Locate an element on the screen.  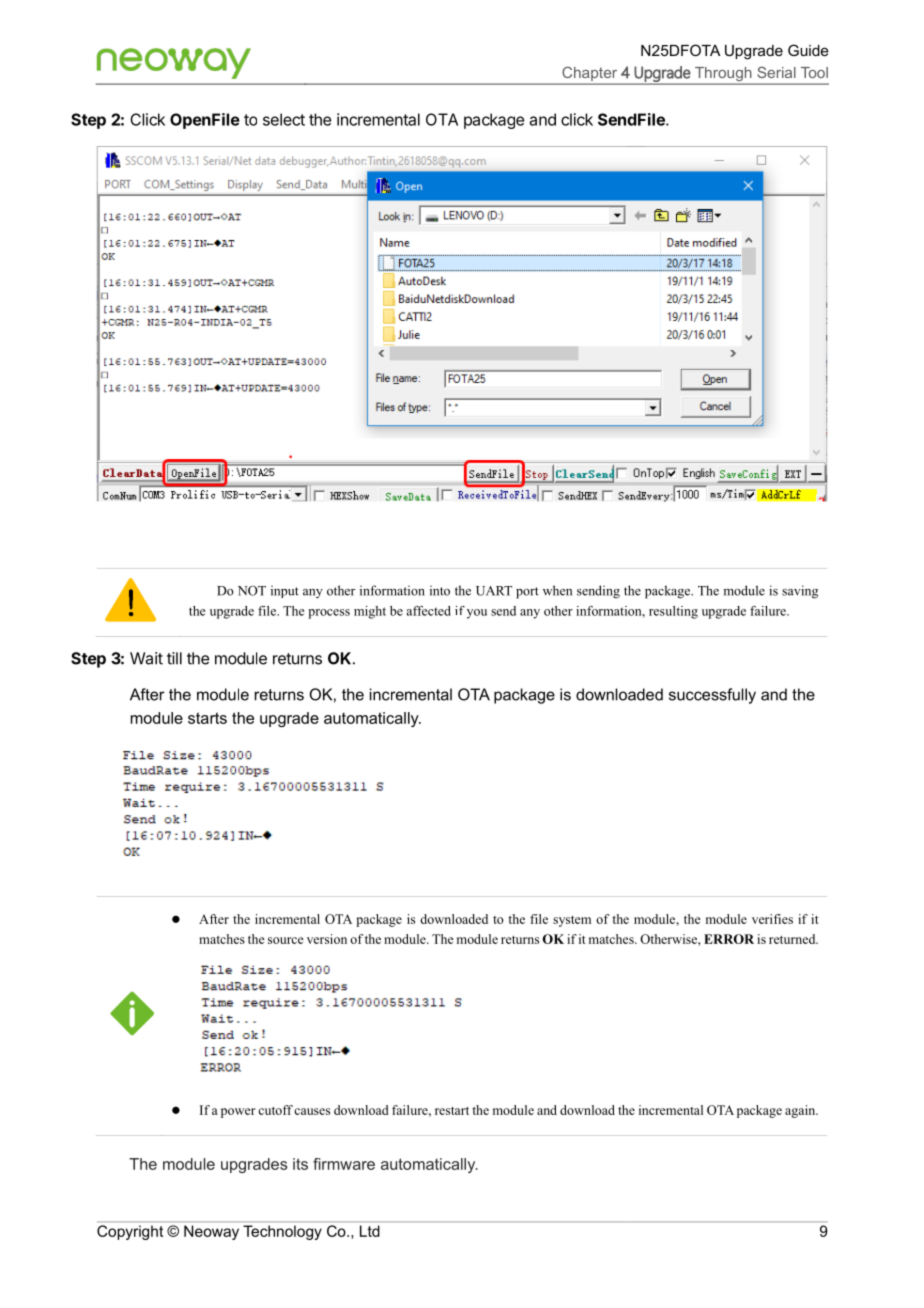
Through is located at coordinates (723, 75).
